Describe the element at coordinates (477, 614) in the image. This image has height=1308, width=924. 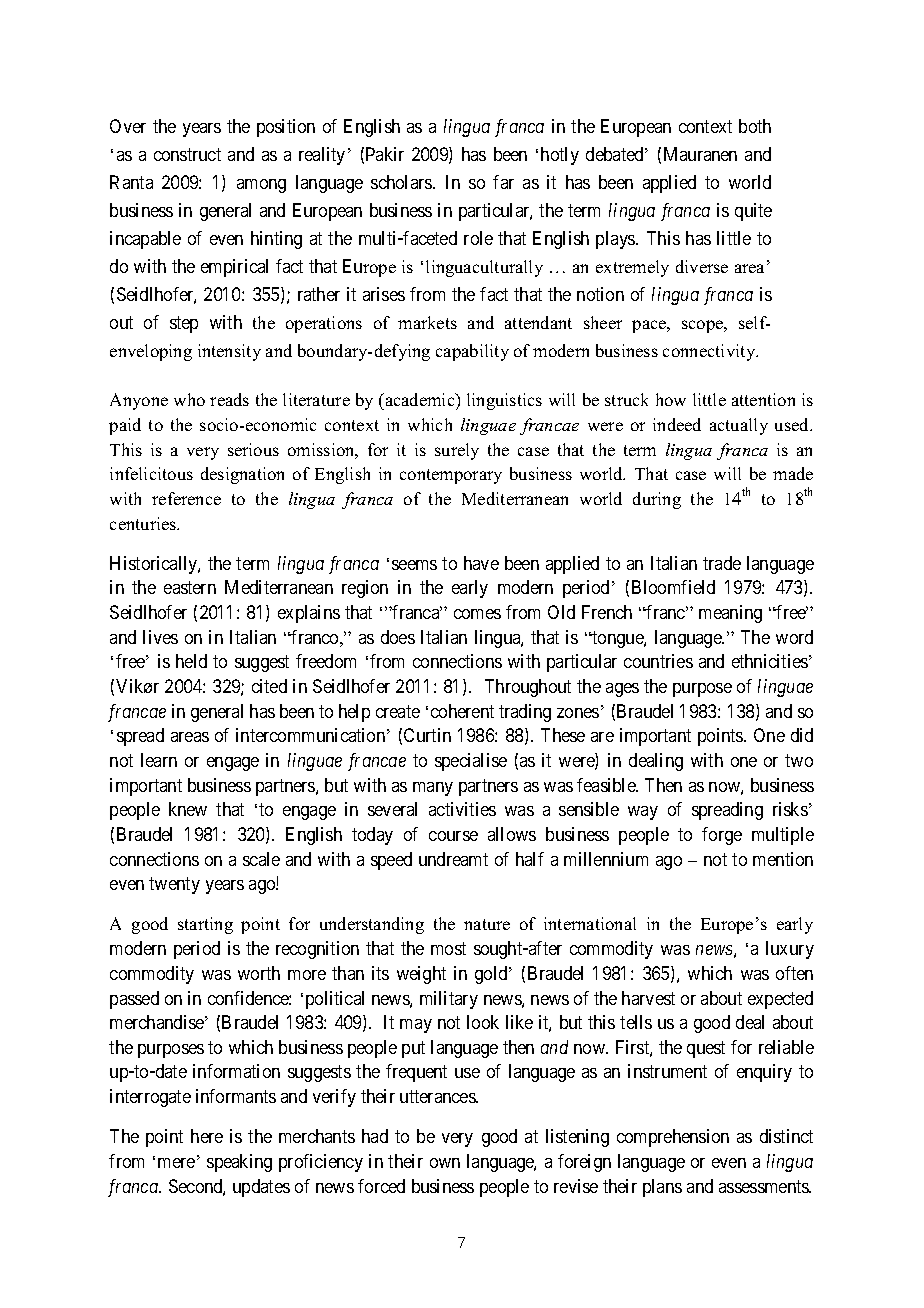
I see `comes` at that location.
